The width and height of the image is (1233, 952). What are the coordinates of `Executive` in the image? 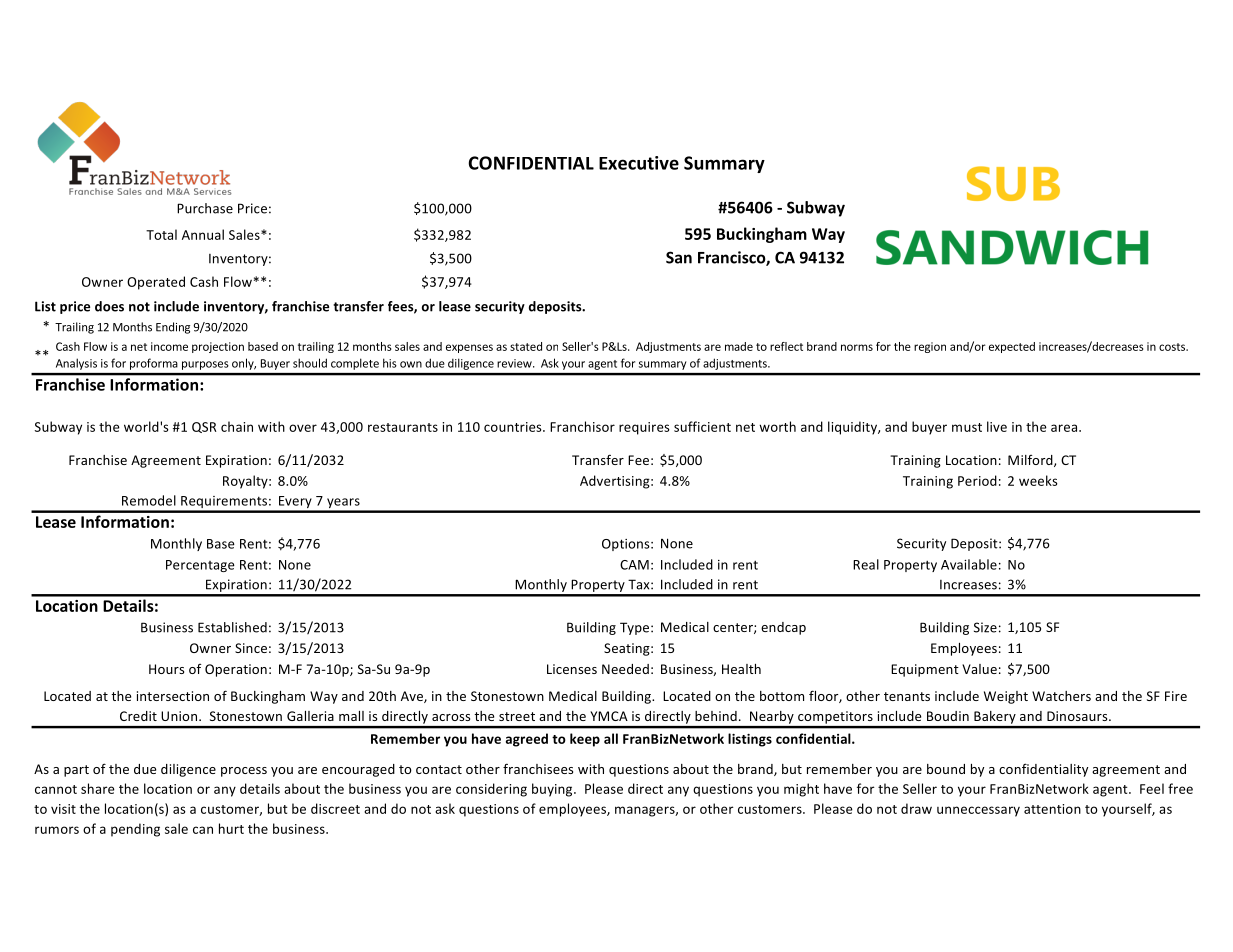 It's located at (639, 163).
